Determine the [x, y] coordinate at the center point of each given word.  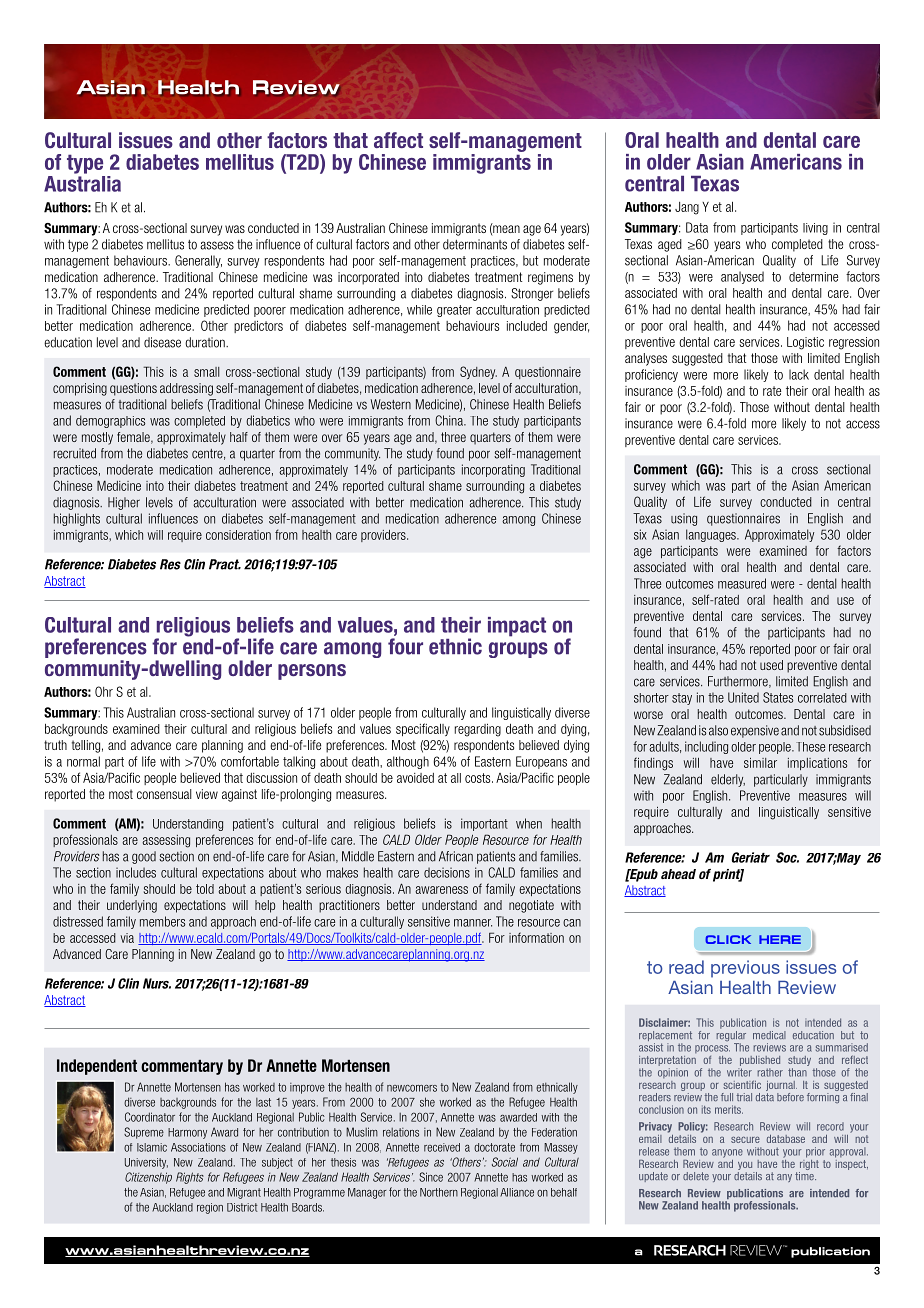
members [162, 921]
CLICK [728, 939]
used [771, 665]
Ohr [104, 691]
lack [799, 374]
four [405, 646]
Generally [198, 261]
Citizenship [148, 1178]
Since [431, 1177]
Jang [687, 208]
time [805, 1176]
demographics [110, 421]
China [450, 420]
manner [473, 923]
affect [398, 140]
